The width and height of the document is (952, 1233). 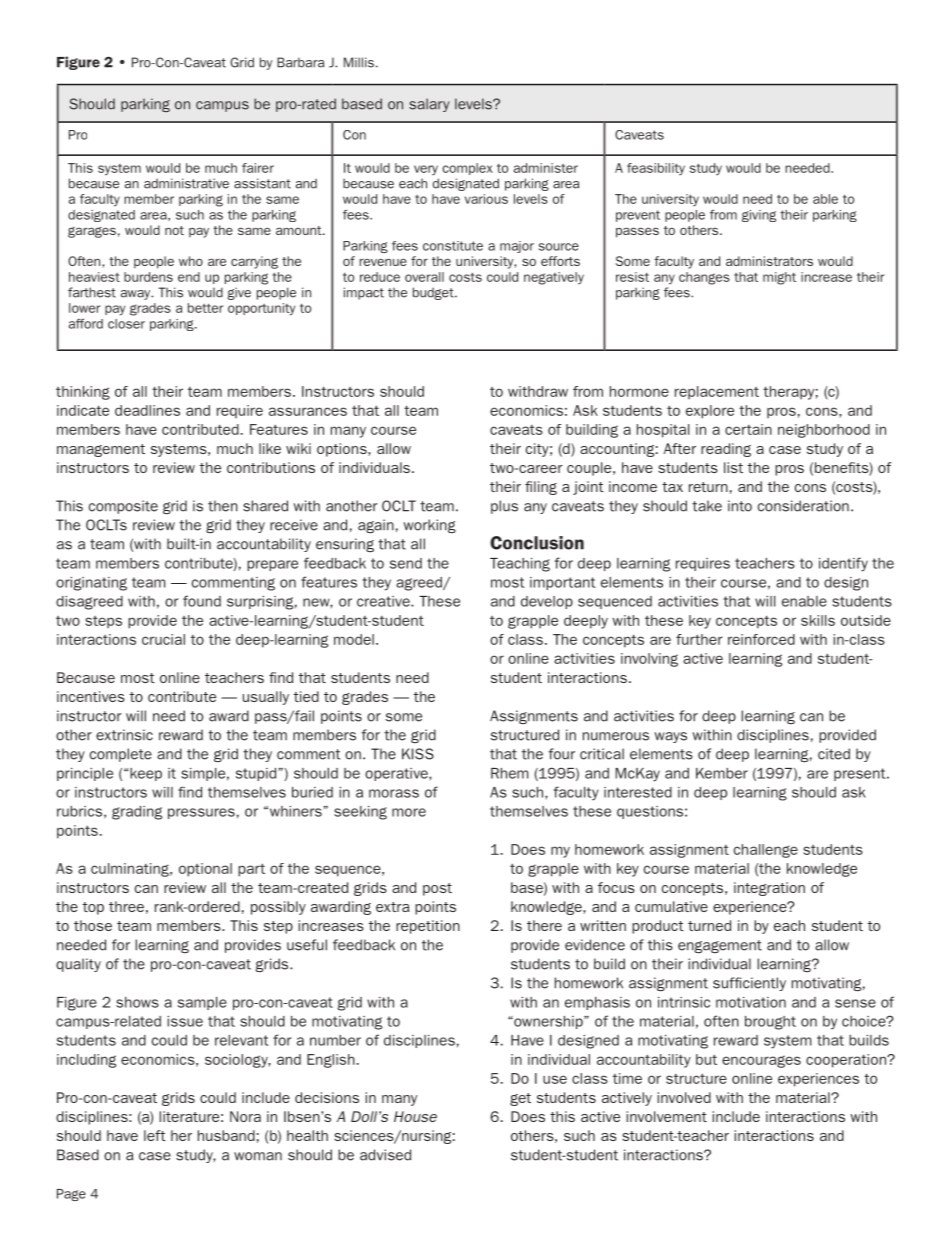 What do you see at coordinates (429, 105) in the document?
I see `salary` at bounding box center [429, 105].
